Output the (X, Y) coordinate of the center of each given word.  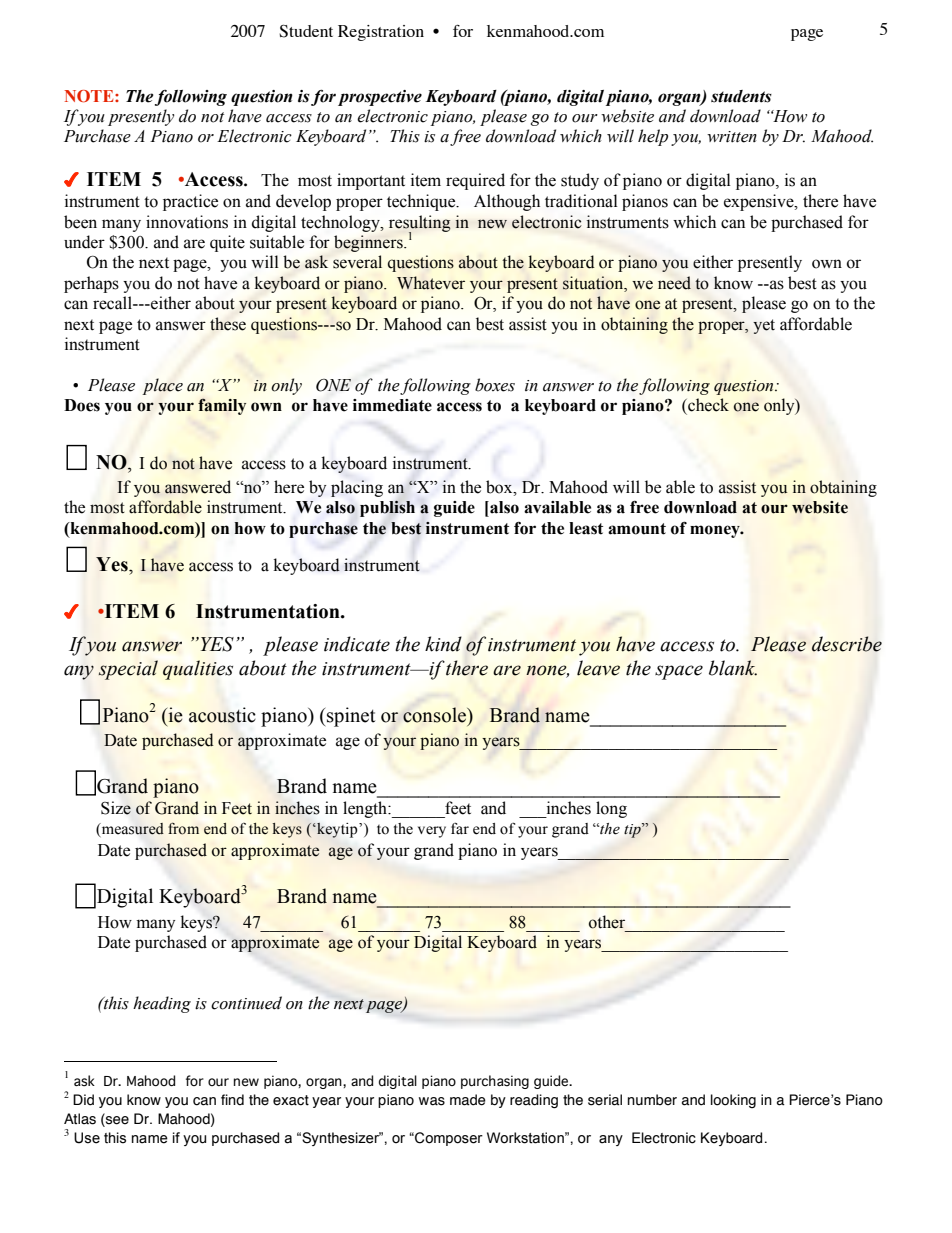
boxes (495, 385)
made (468, 1100)
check (707, 405)
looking (733, 1101)
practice (190, 202)
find (232, 1100)
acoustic (222, 715)
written (732, 137)
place (162, 386)
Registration (381, 33)
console (435, 715)
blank (733, 668)
